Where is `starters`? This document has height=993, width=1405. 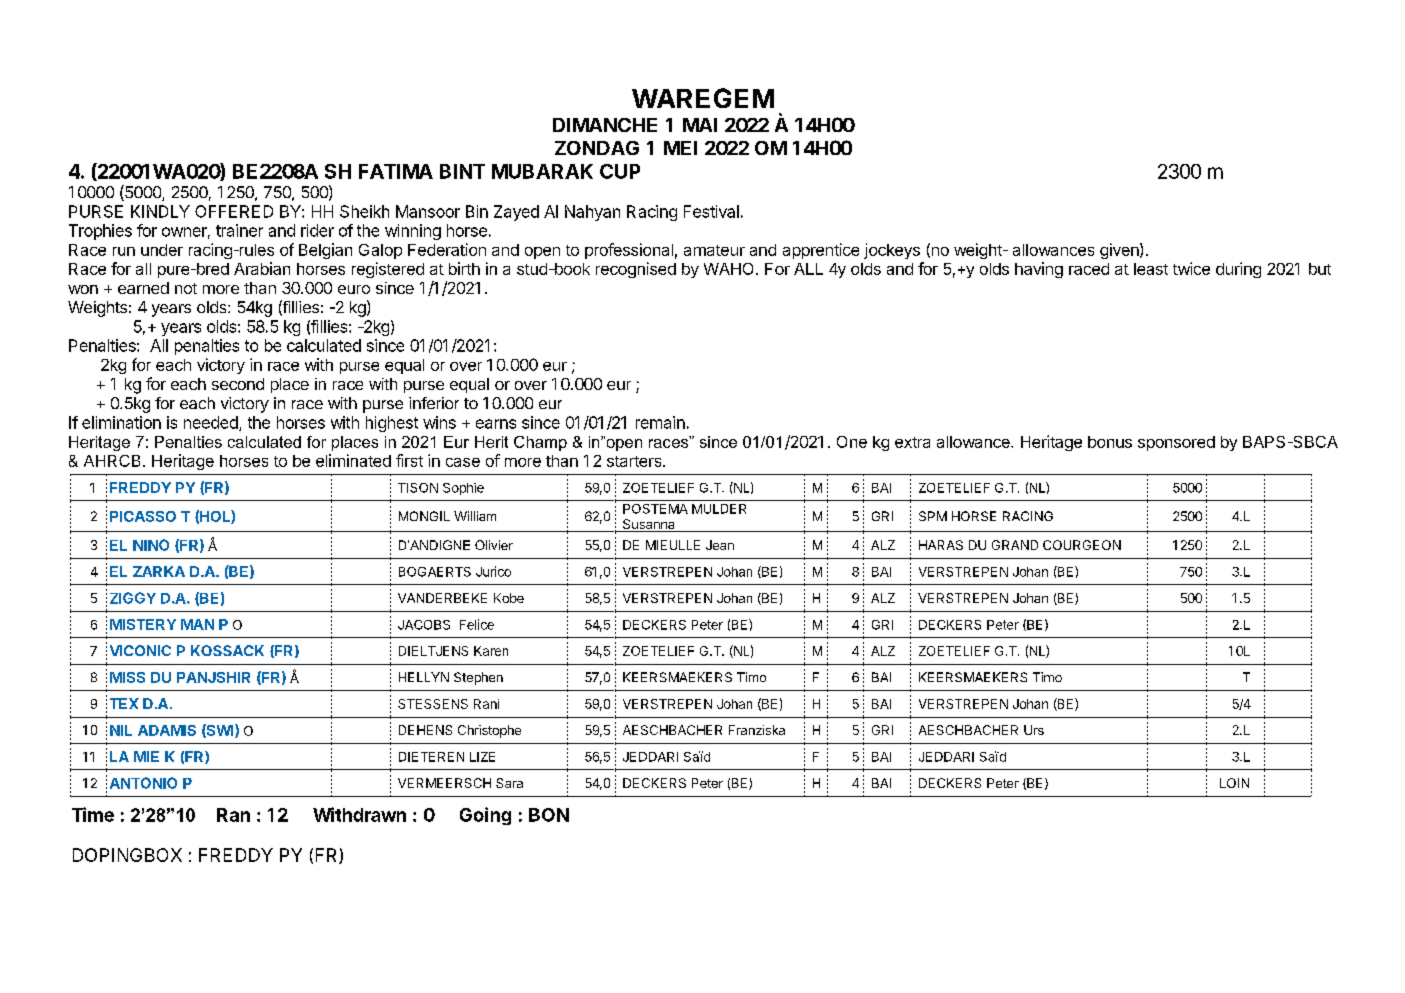
starters is located at coordinates (635, 461).
